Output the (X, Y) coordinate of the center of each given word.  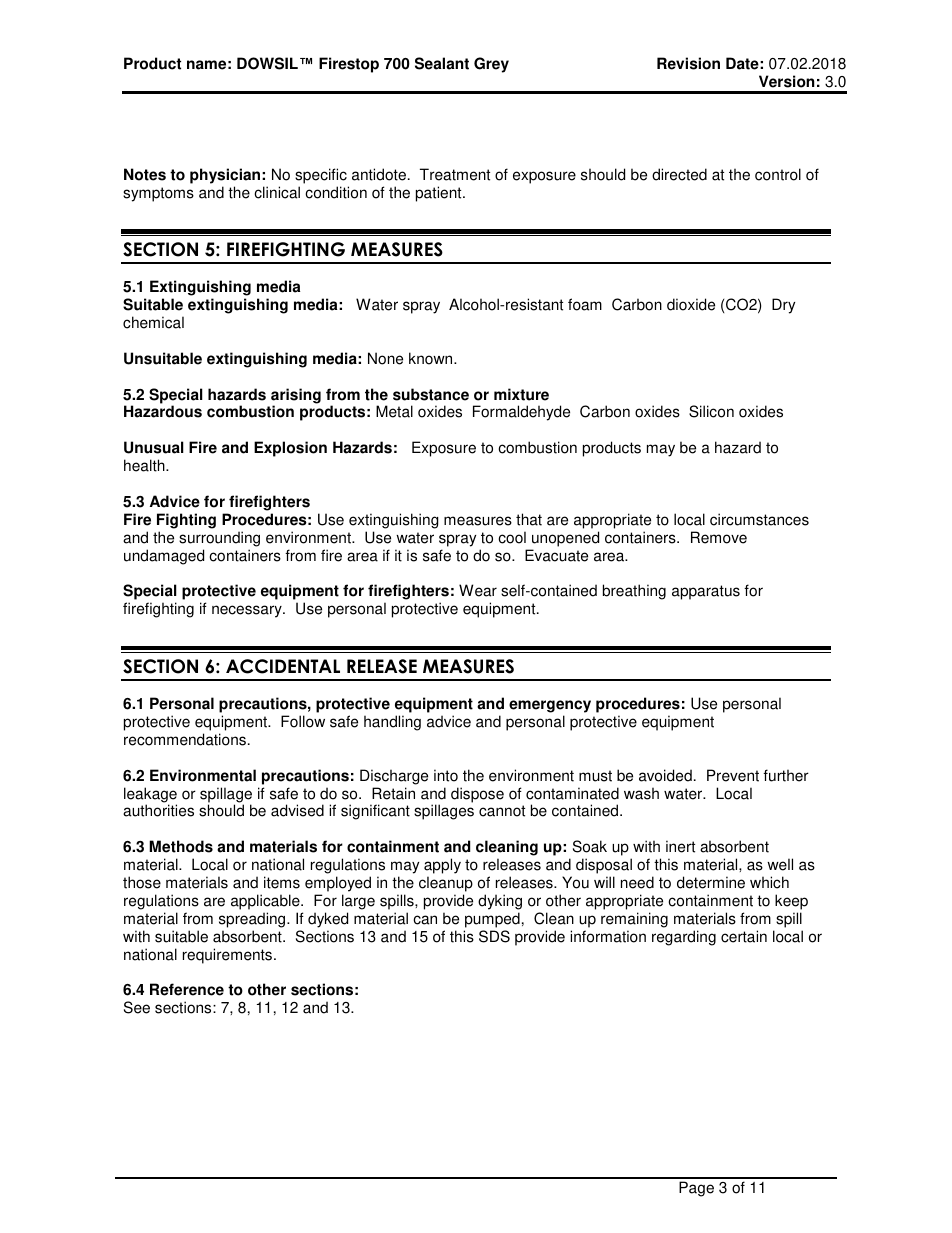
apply (442, 867)
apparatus (706, 592)
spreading (253, 920)
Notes (145, 174)
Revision (688, 63)
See (137, 1007)
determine (711, 882)
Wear (478, 590)
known (432, 358)
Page (696, 1189)
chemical (153, 322)
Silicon (711, 411)
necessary (248, 611)
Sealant (442, 63)
